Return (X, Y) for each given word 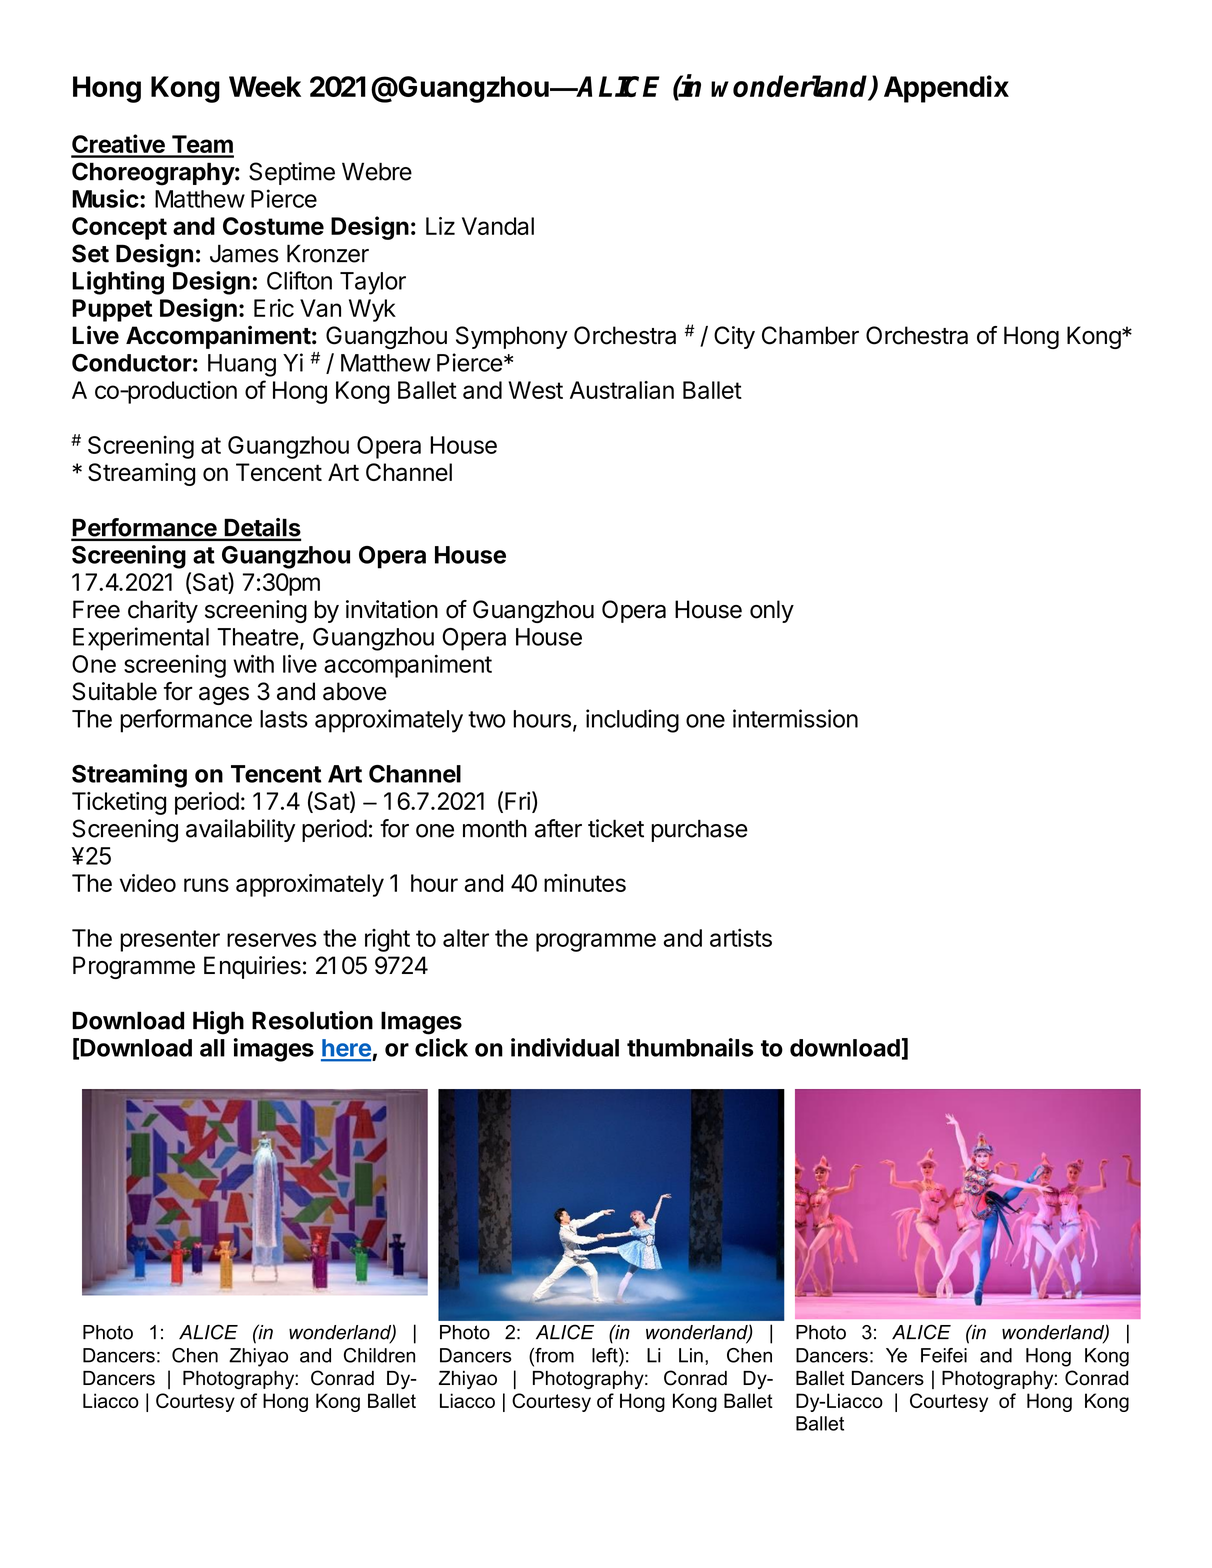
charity (163, 611)
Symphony (512, 337)
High (218, 1023)
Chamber (810, 335)
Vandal (498, 226)
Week (265, 86)
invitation (392, 609)
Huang (242, 365)
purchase (699, 830)
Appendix (946, 89)
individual (565, 1047)
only (772, 611)
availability (240, 830)
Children (379, 1355)
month (495, 828)
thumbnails (690, 1047)
